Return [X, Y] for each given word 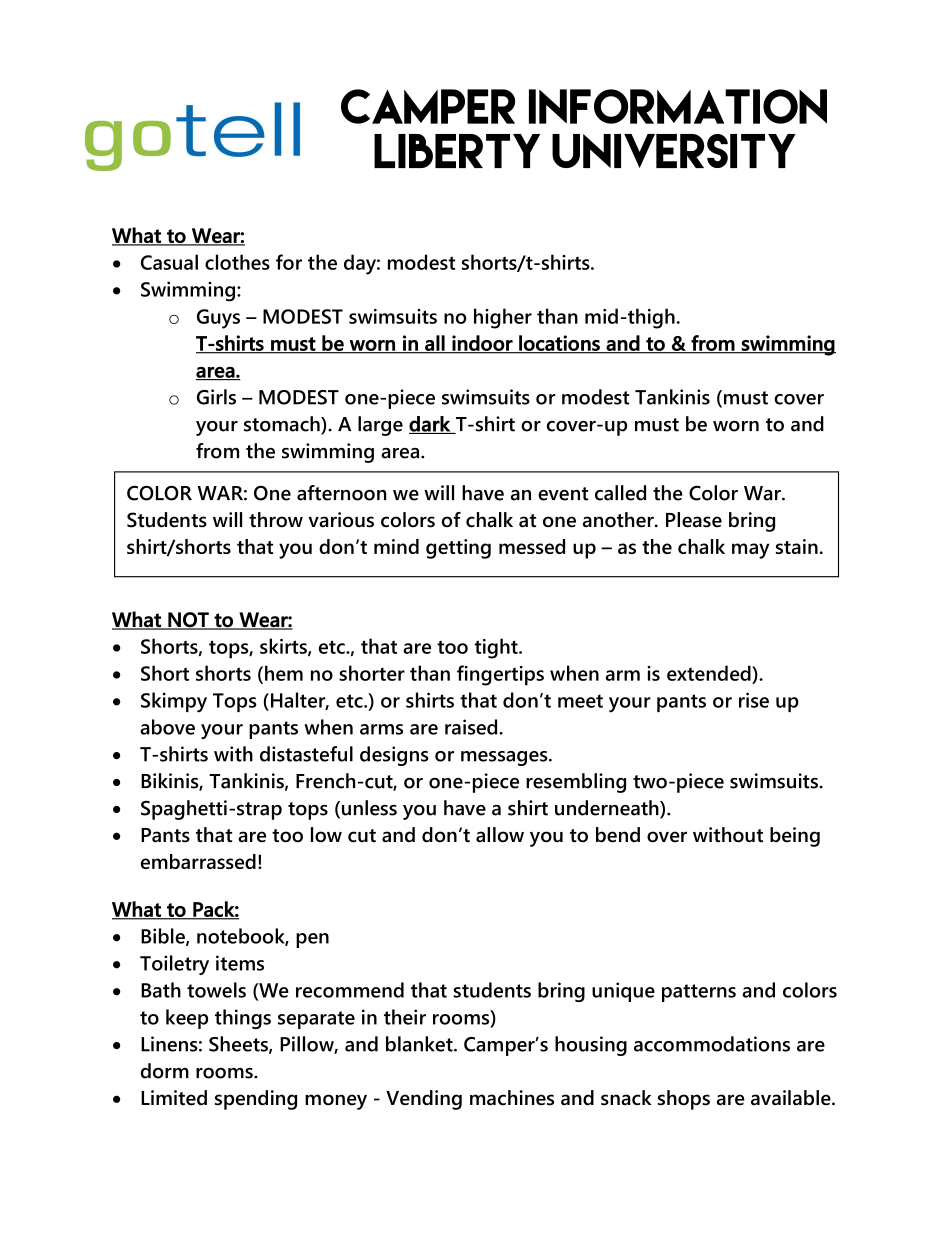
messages [505, 758]
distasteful [306, 754]
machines [512, 1098]
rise [754, 700]
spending [256, 1100]
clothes [237, 262]
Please [694, 520]
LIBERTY [457, 151]
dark [430, 425]
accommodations [712, 1044]
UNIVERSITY [674, 151]
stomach [283, 425]
